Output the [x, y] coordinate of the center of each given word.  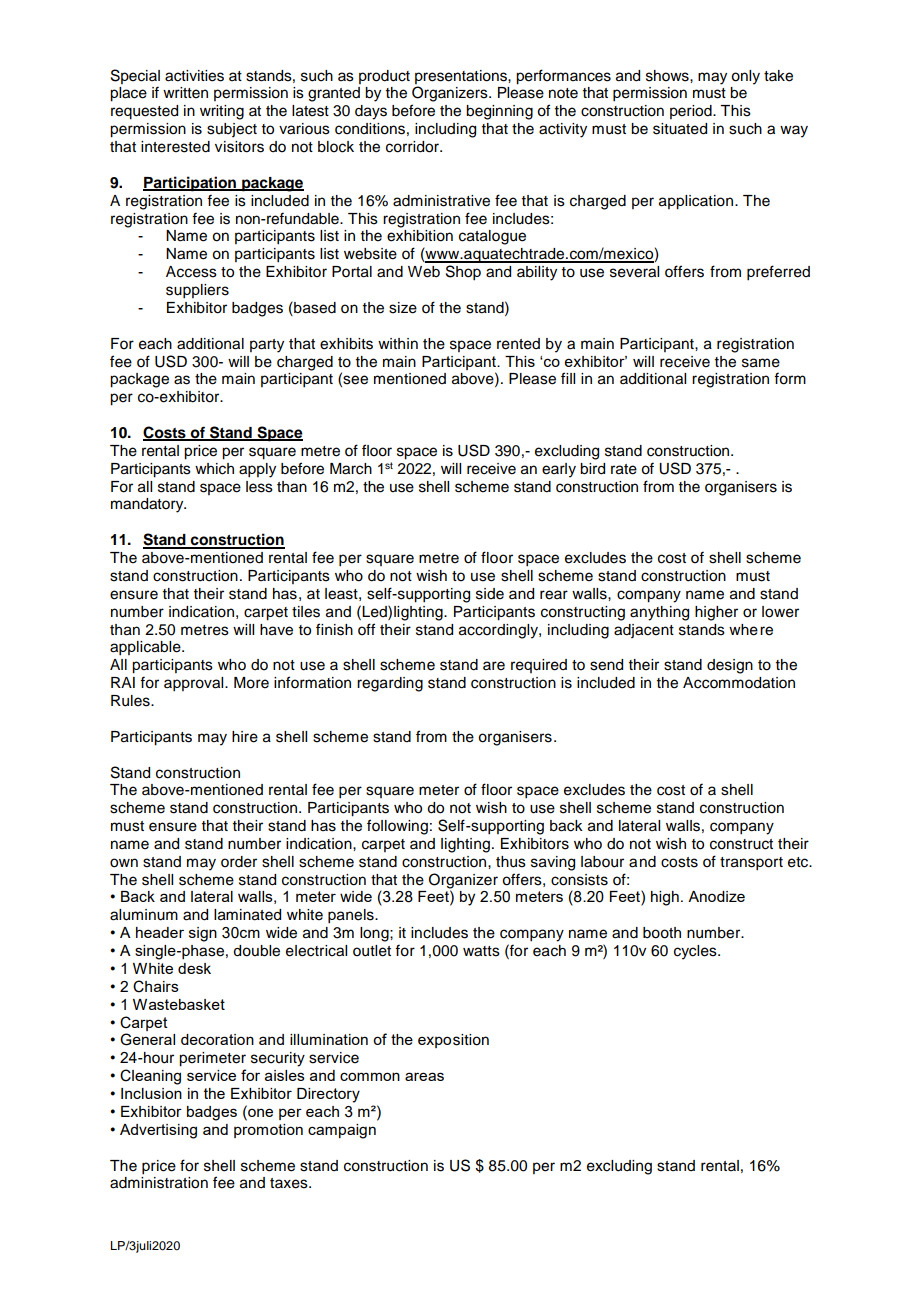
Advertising [158, 1131]
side [490, 594]
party [267, 346]
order [239, 862]
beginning [499, 112]
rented [518, 344]
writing [222, 112]
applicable [146, 648]
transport [751, 864]
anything [659, 613]
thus [511, 862]
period [692, 112]
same [761, 363]
